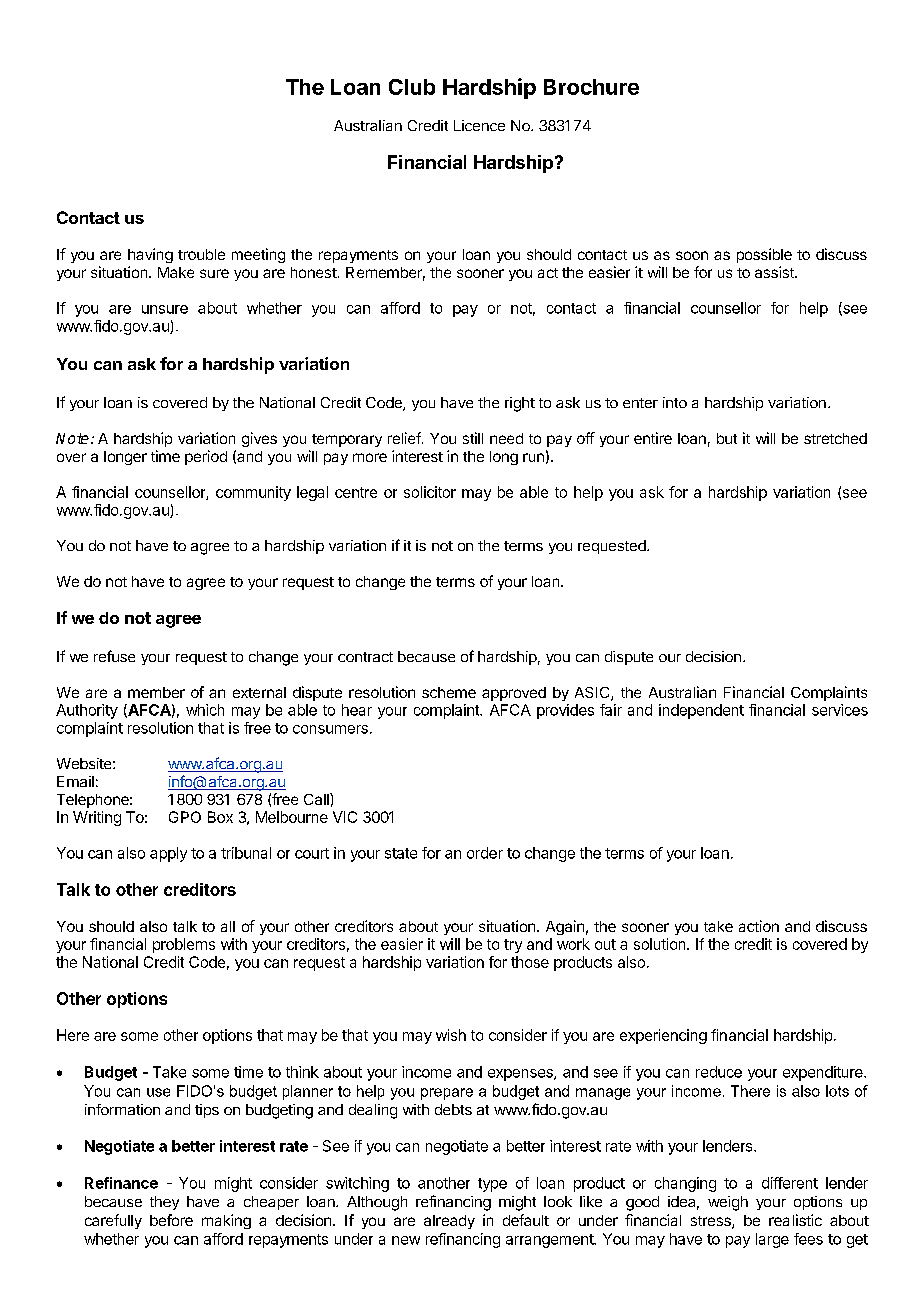 The height and width of the document is (1308, 924). What do you see at coordinates (164, 1203) in the document?
I see `they` at bounding box center [164, 1203].
